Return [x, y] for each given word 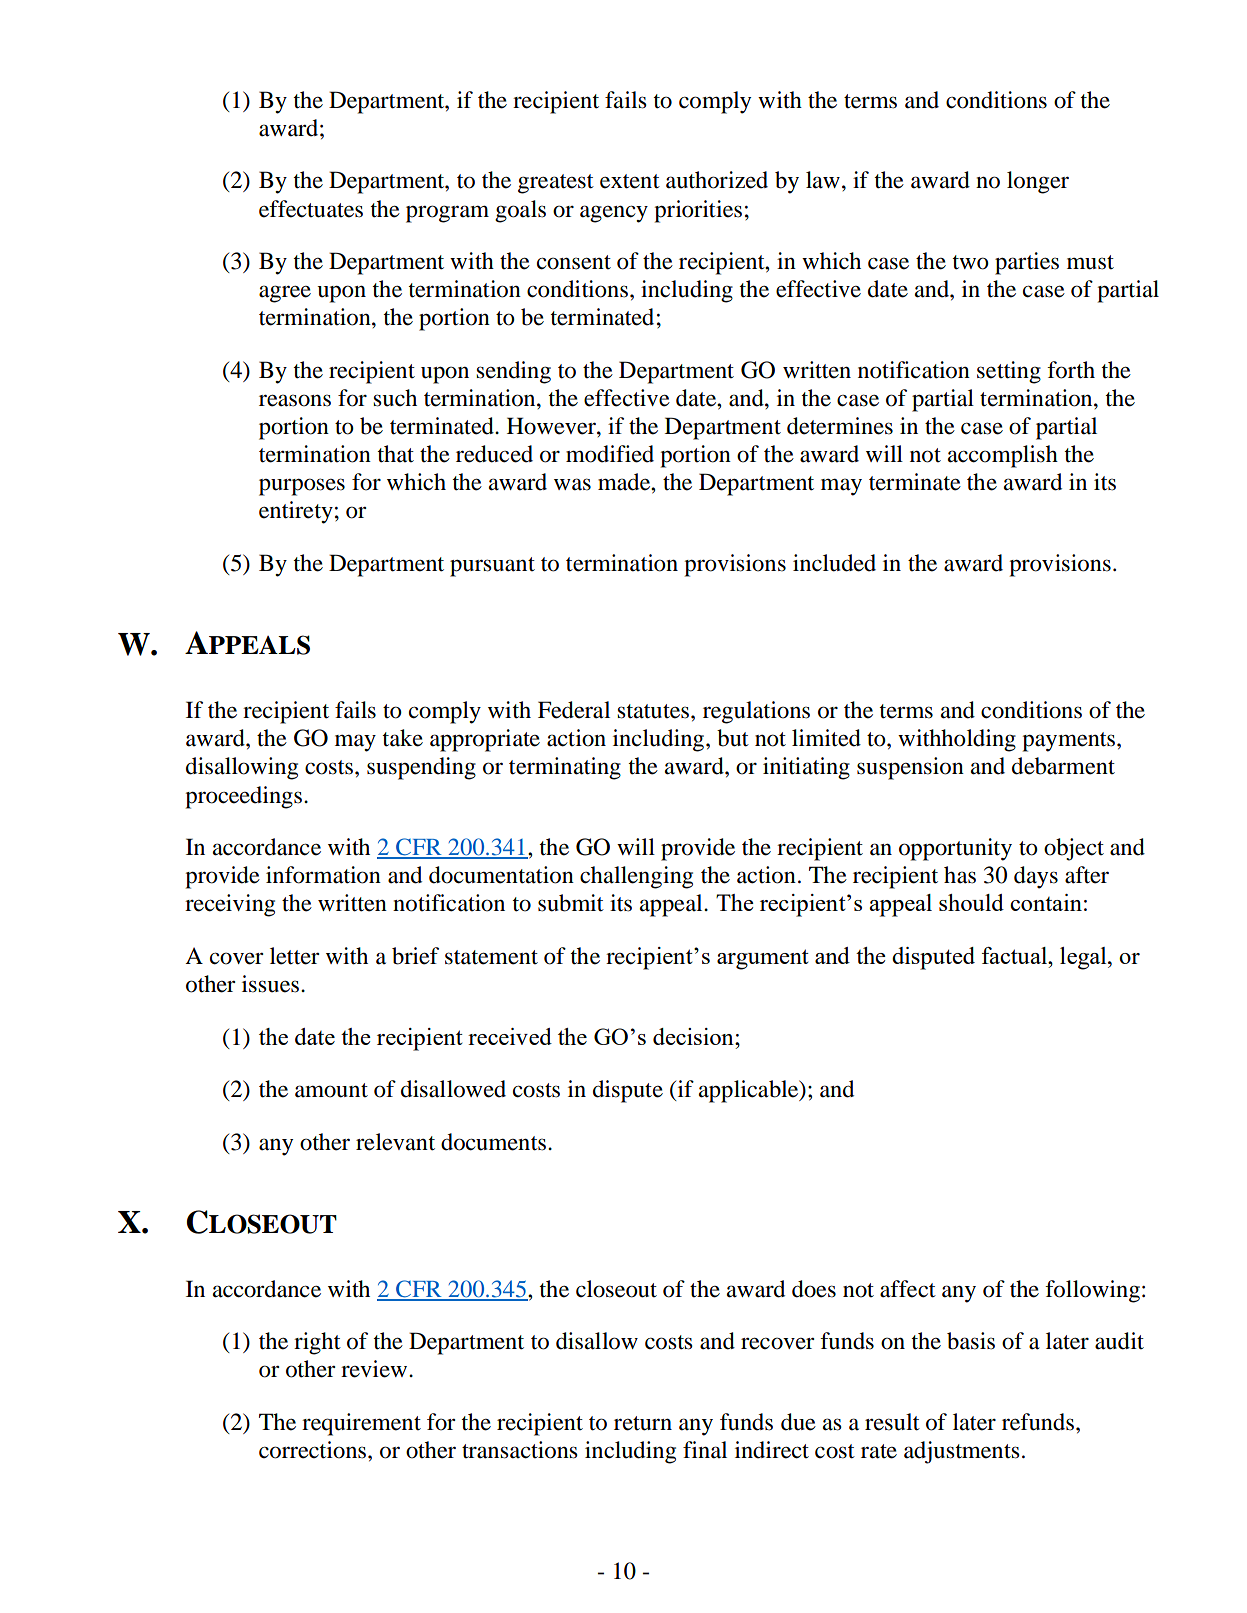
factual [1015, 955]
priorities [698, 211]
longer [1038, 182]
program [447, 214]
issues [270, 984]
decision [694, 1036]
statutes [653, 711]
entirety [296, 512]
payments [1070, 742]
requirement [361, 1424]
